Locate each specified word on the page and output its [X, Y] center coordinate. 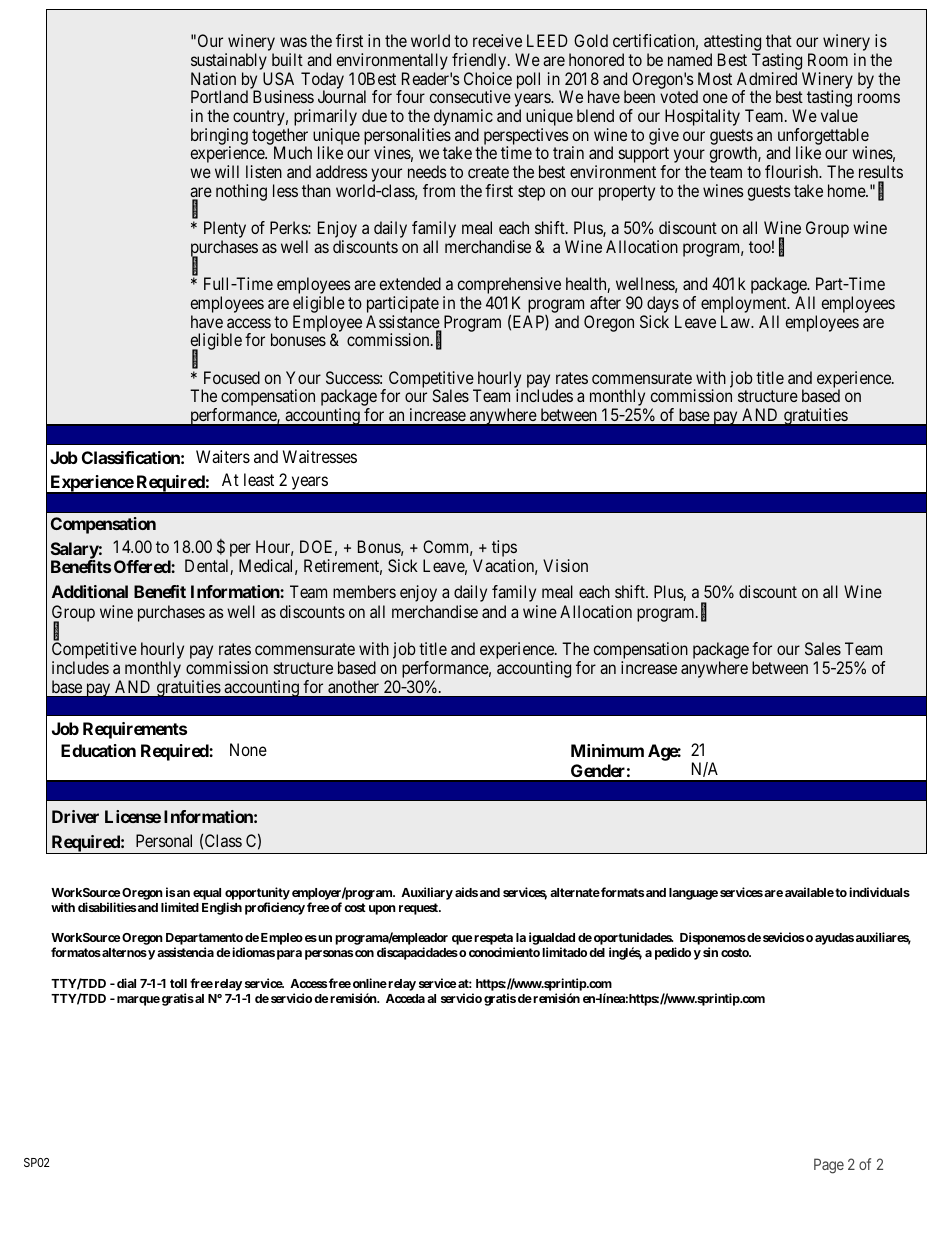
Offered [143, 566]
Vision [565, 565]
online [370, 983]
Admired [767, 78]
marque [138, 1001]
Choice [488, 78]
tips [504, 550]
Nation [213, 78]
